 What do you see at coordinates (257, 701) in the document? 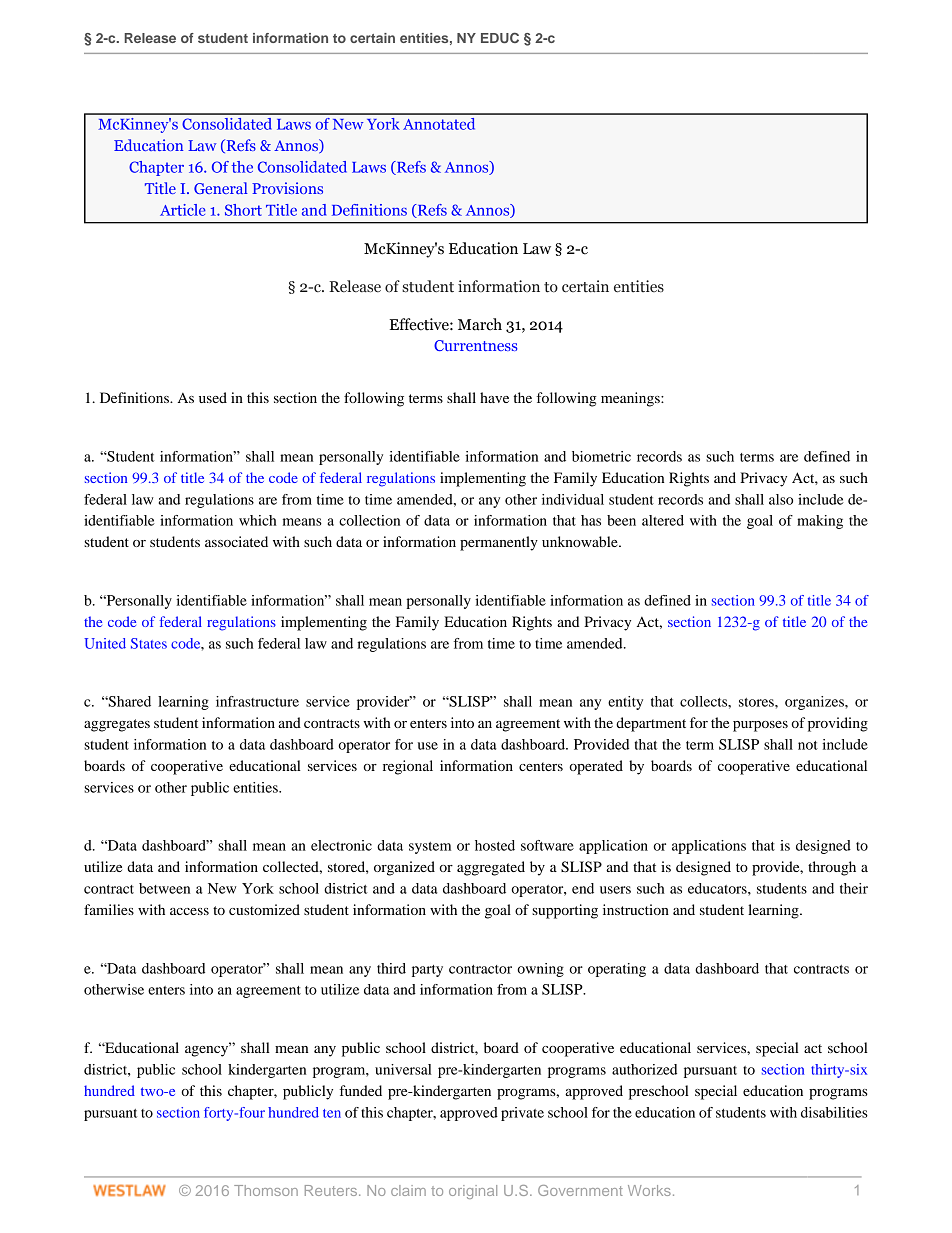
I see `infrastructure` at bounding box center [257, 701].
